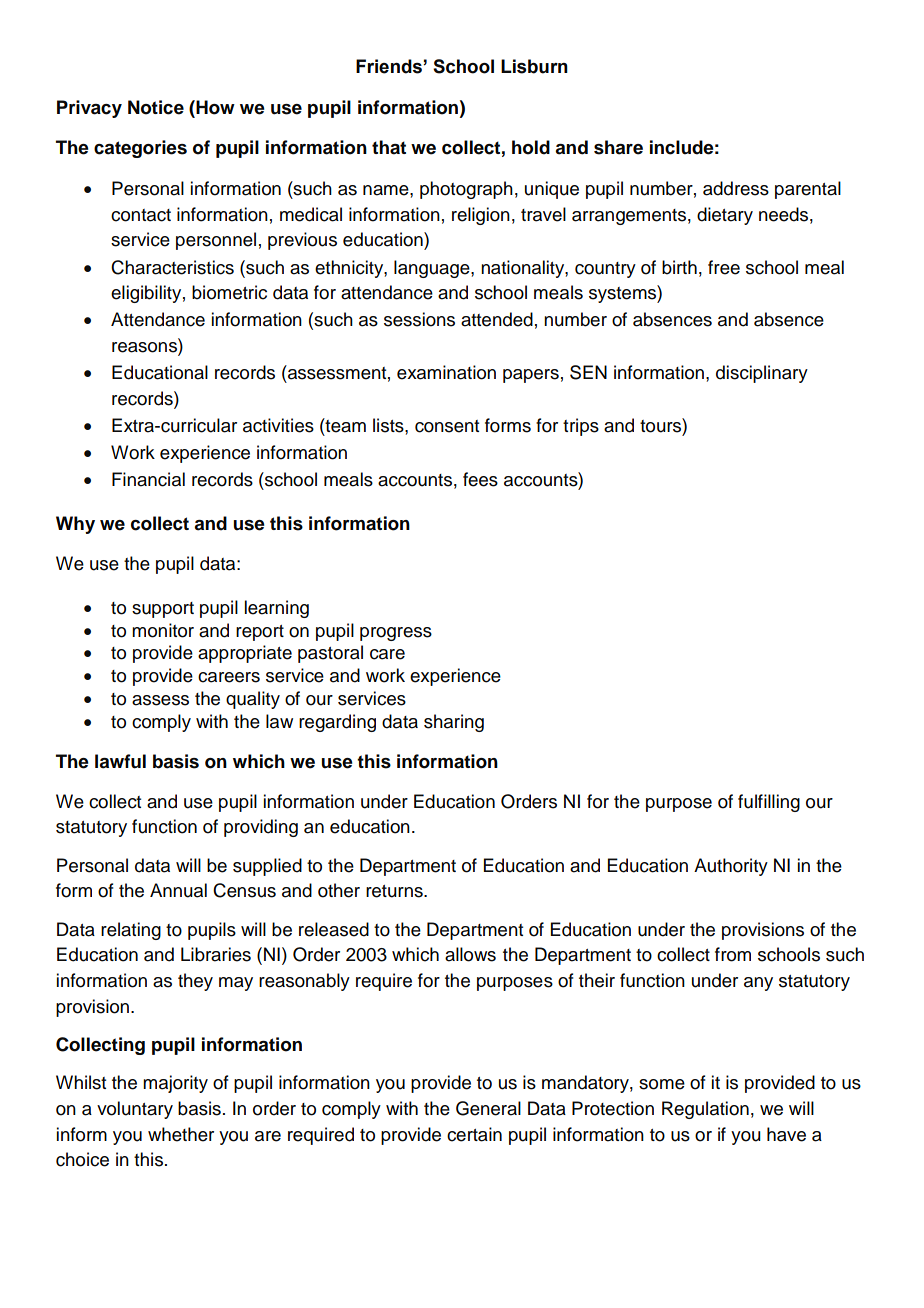  Describe the element at coordinates (396, 634) in the page. I see `progress` at that location.
